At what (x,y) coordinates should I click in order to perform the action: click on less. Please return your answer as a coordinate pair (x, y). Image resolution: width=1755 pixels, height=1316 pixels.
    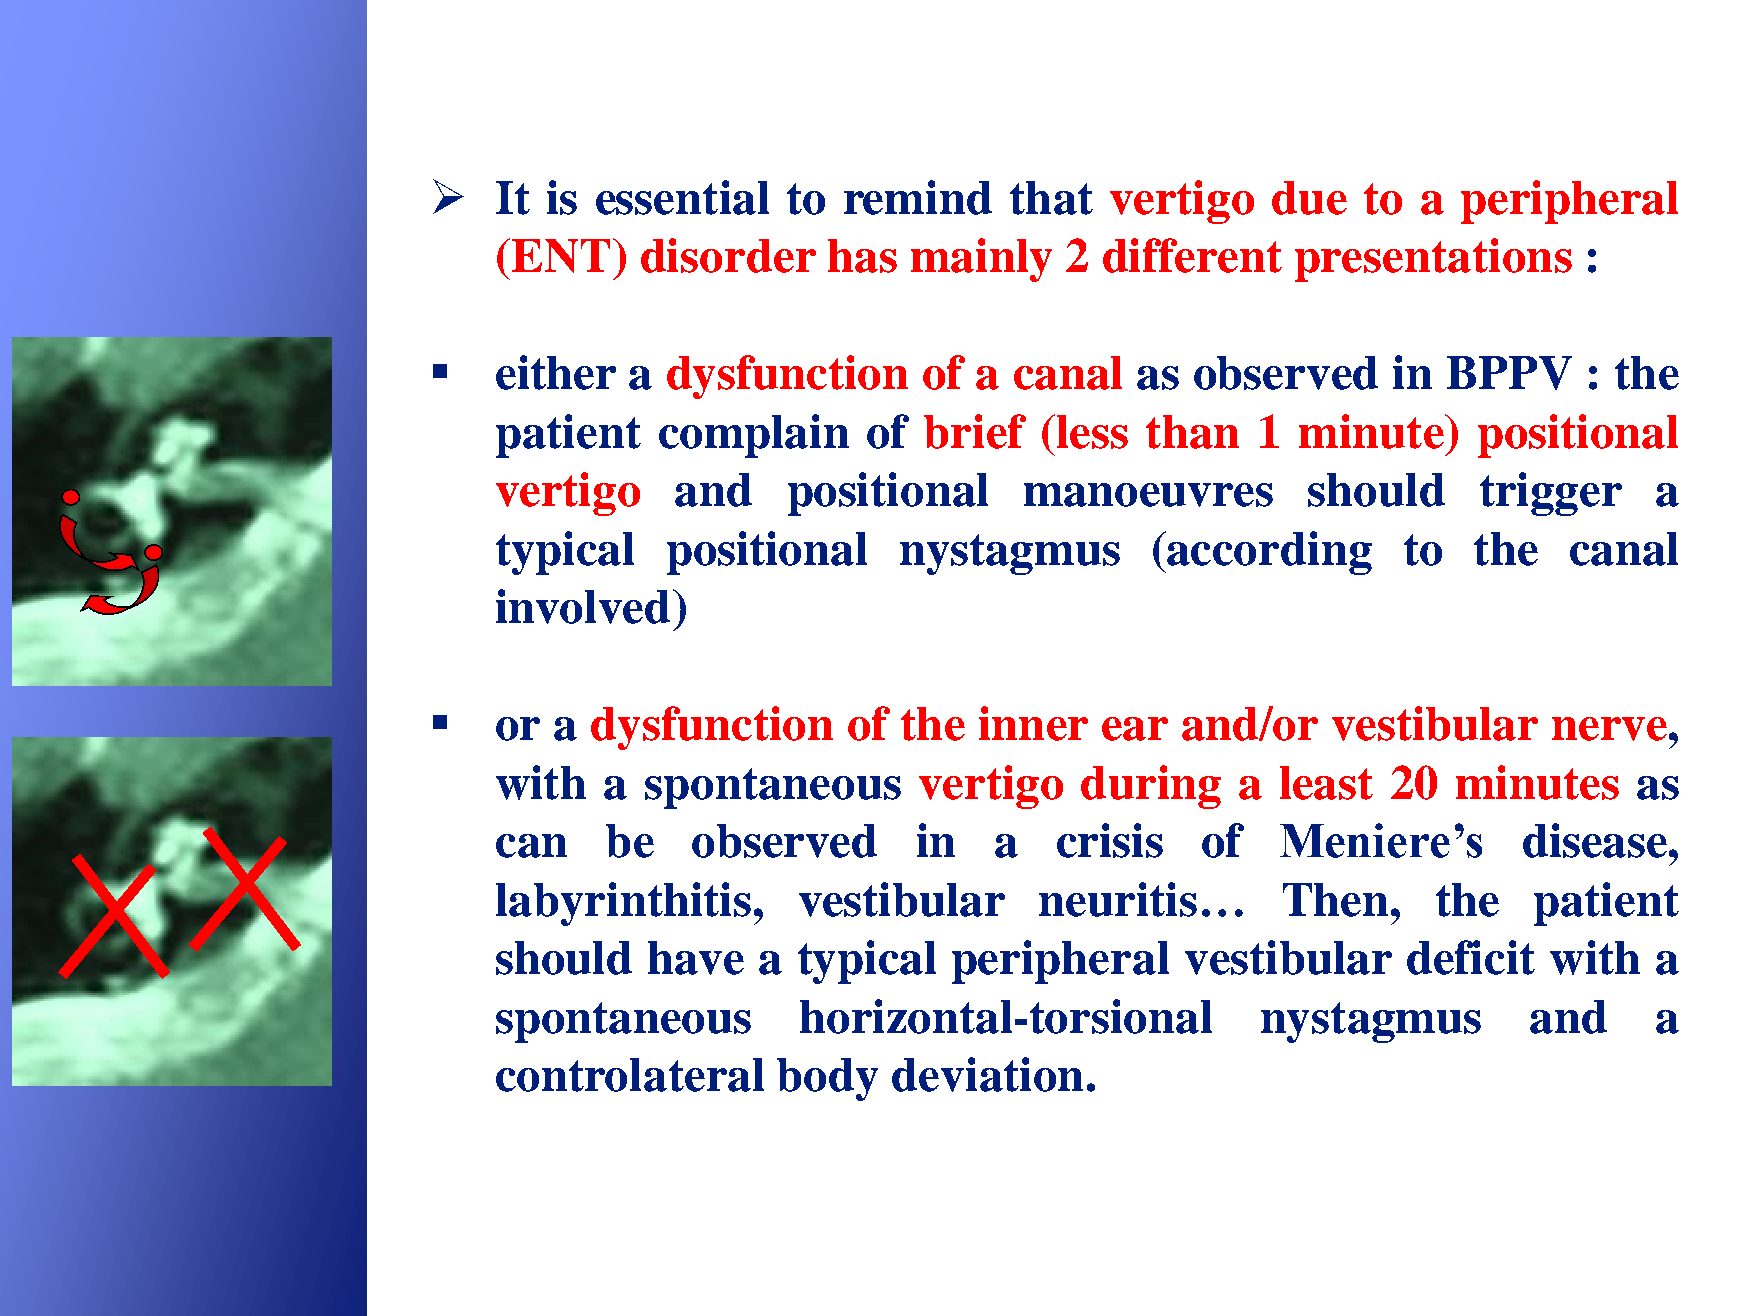
    Looking at the image, I should click on (1091, 431).
